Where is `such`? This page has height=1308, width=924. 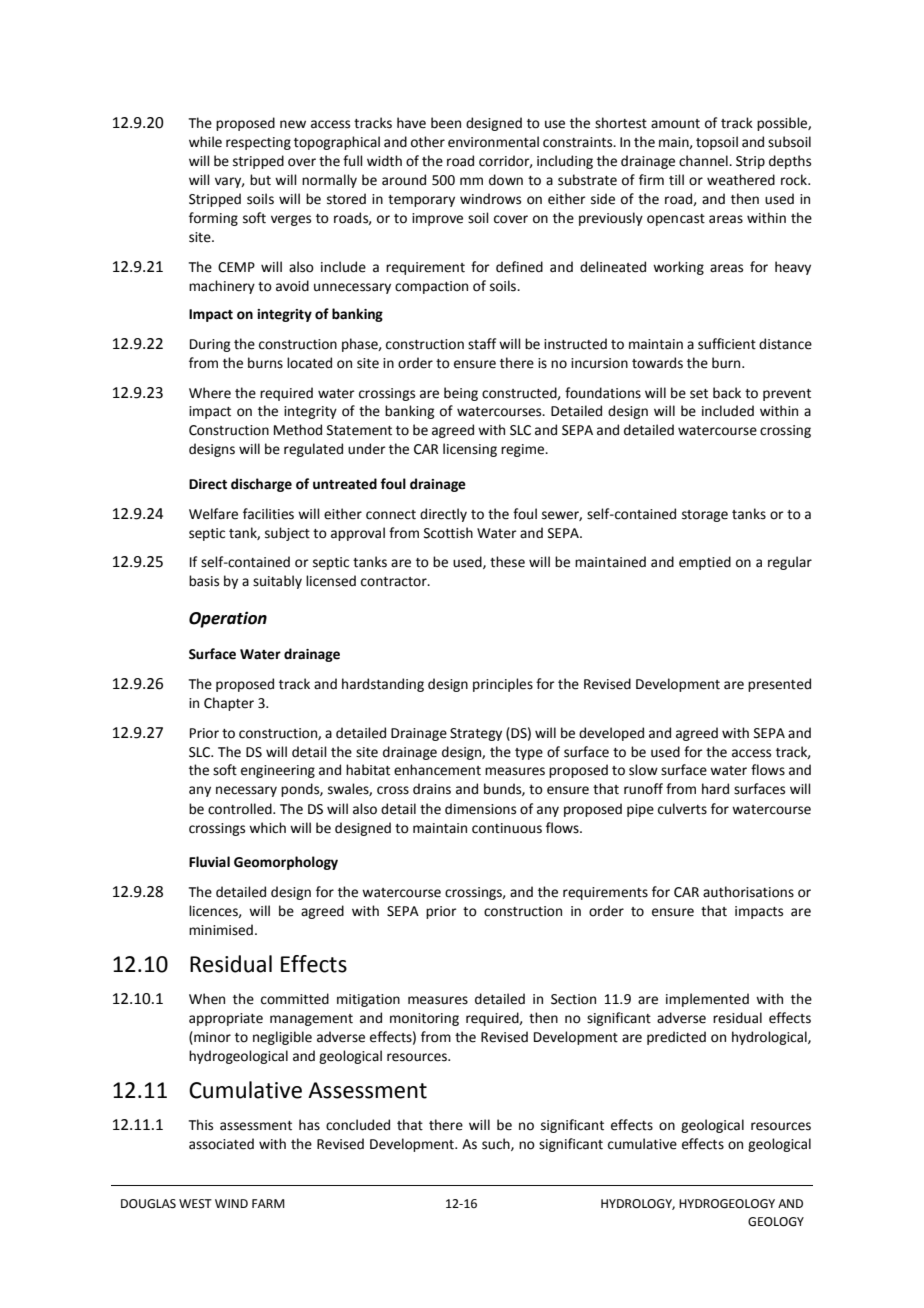
such is located at coordinates (497, 1144).
